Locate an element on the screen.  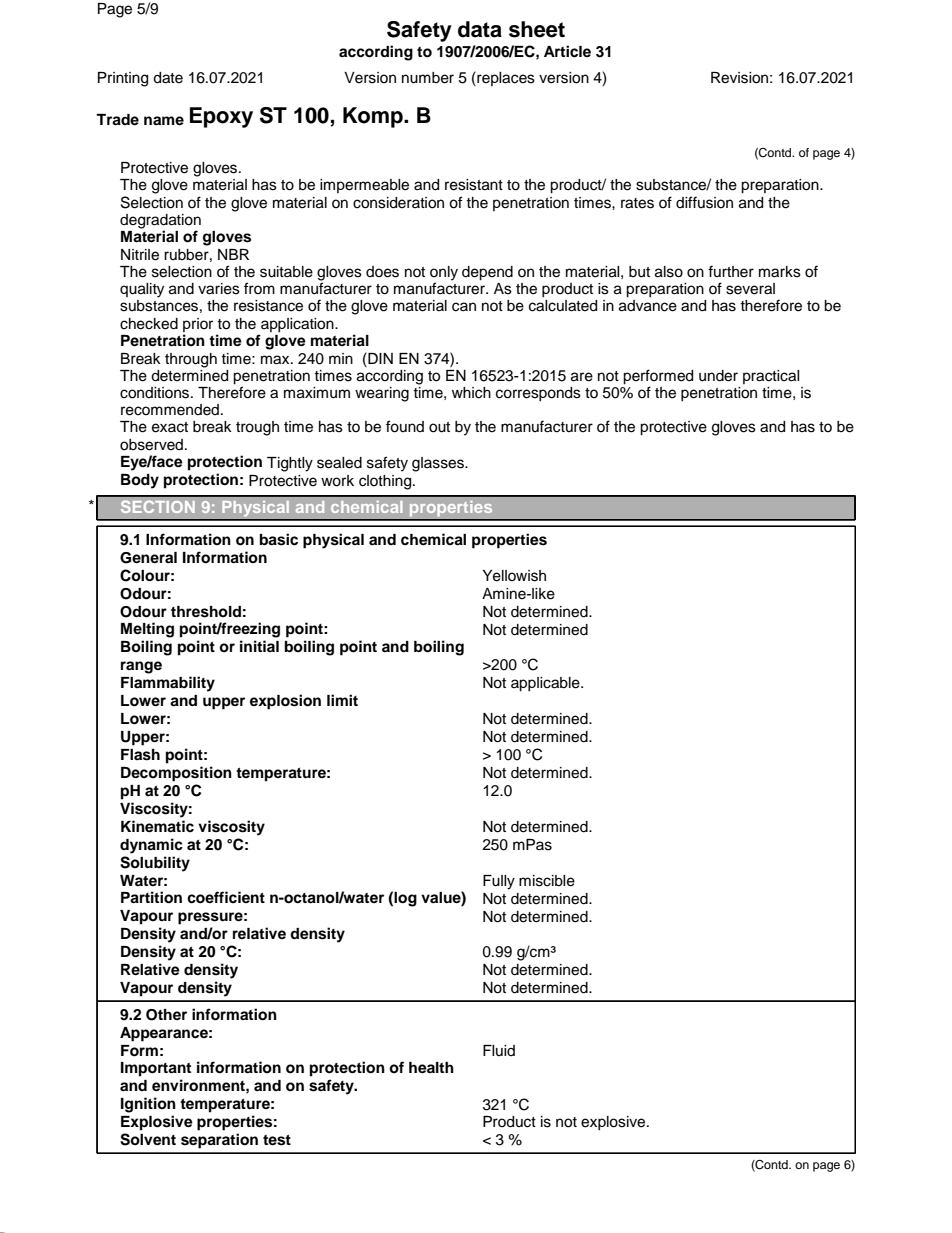
applicable is located at coordinates (546, 684).
